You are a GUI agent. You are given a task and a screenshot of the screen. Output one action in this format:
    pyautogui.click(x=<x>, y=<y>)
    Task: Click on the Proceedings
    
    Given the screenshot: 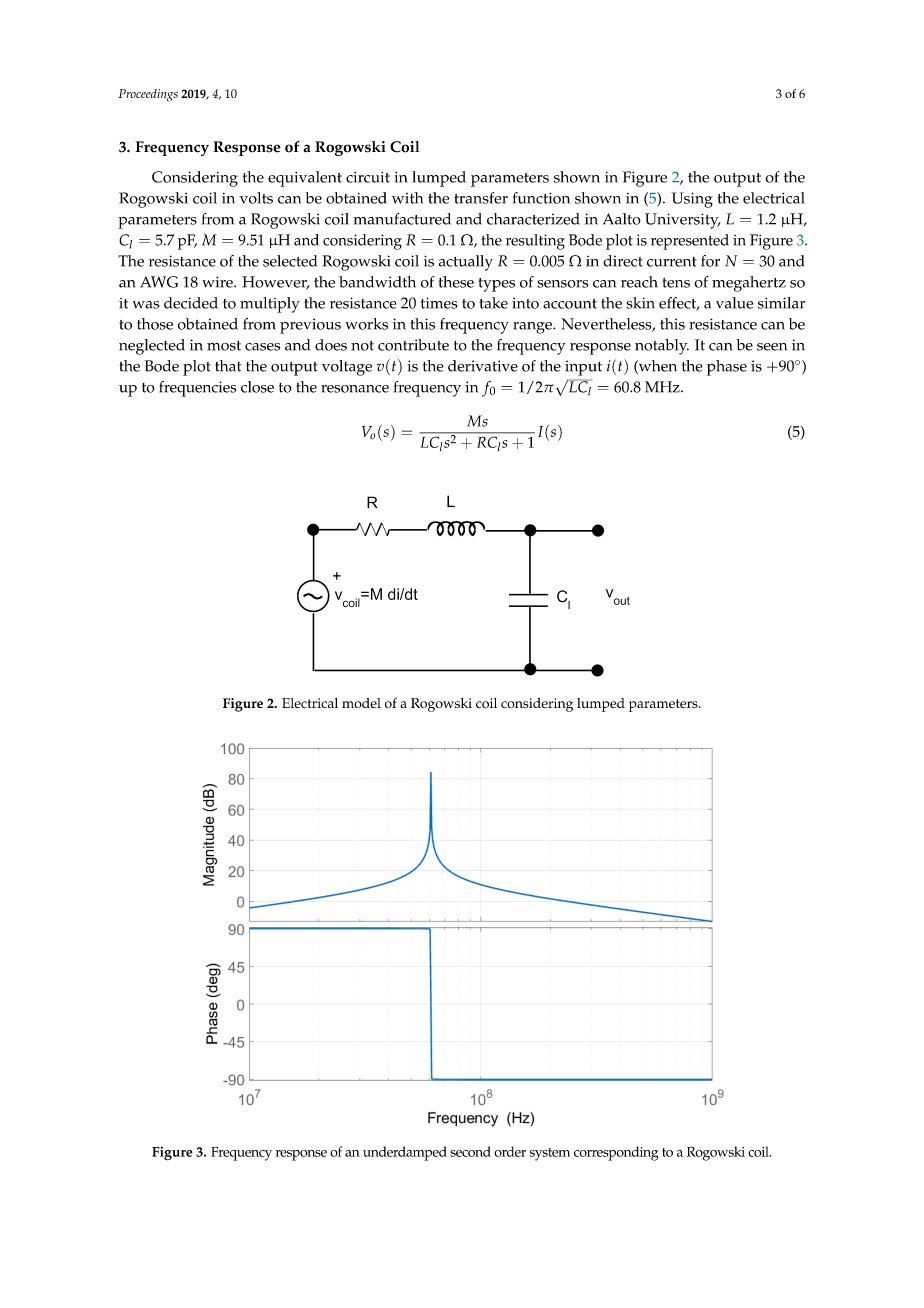 What is the action you would take?
    pyautogui.click(x=148, y=95)
